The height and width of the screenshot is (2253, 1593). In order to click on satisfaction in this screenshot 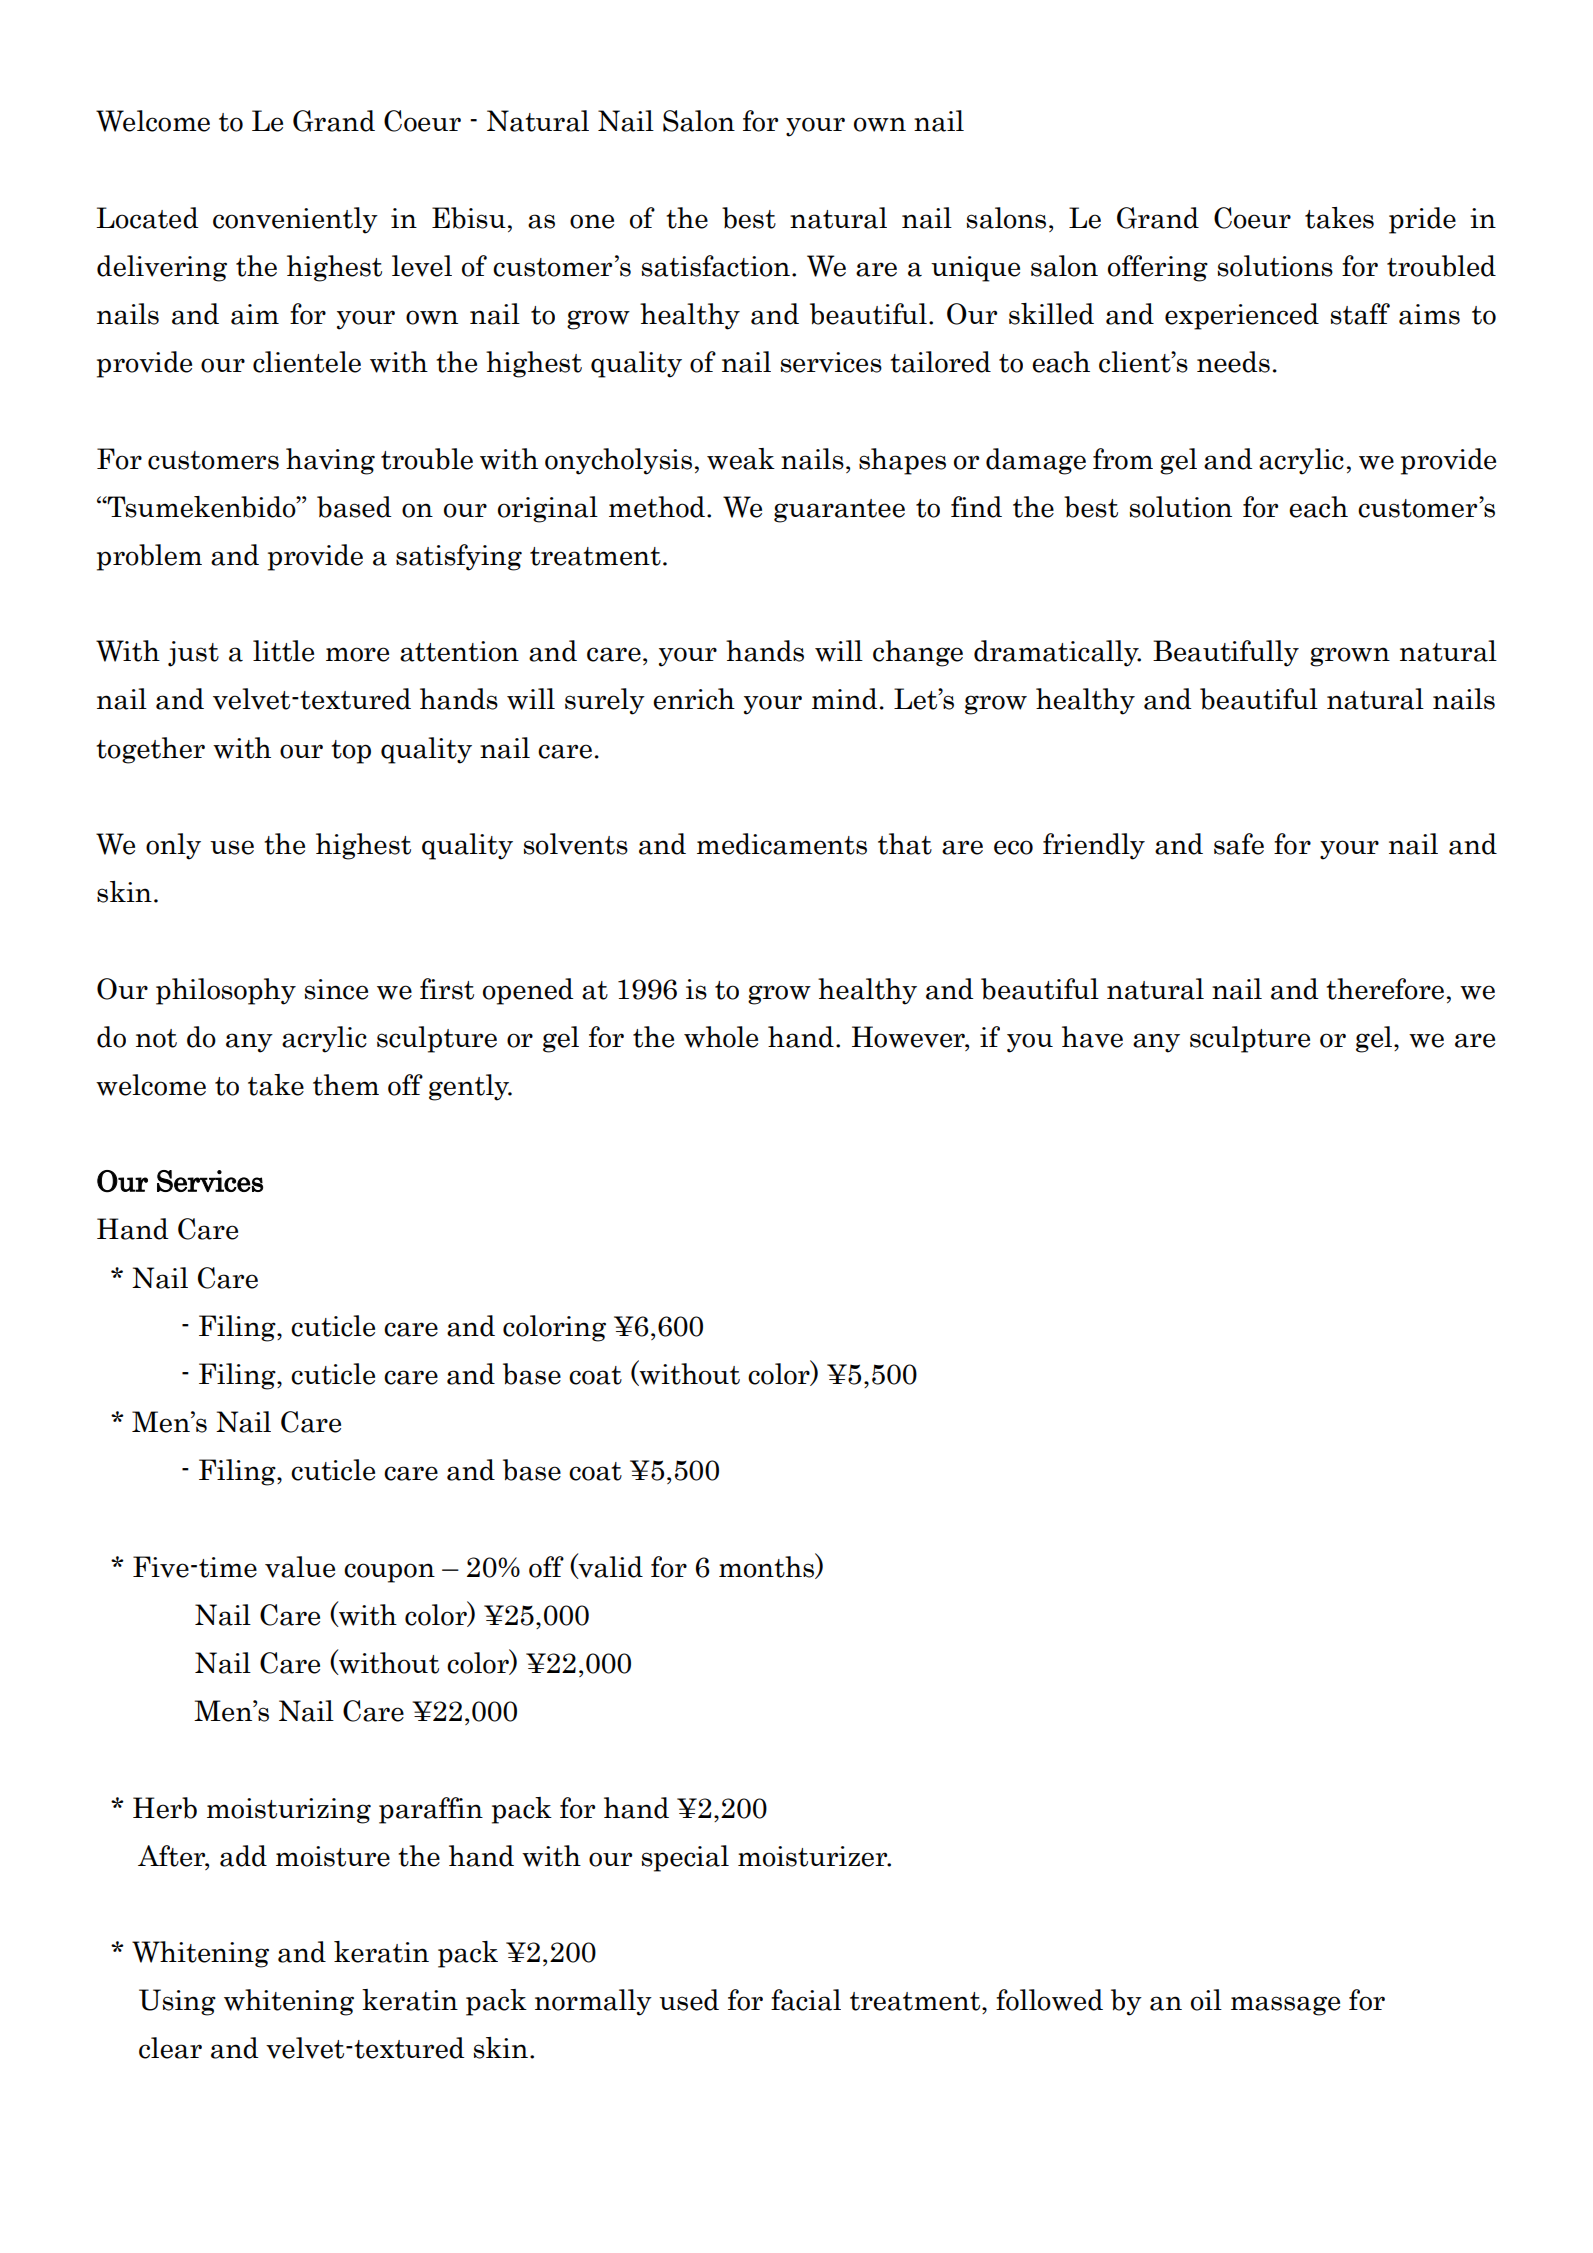, I will do `click(716, 266)`.
